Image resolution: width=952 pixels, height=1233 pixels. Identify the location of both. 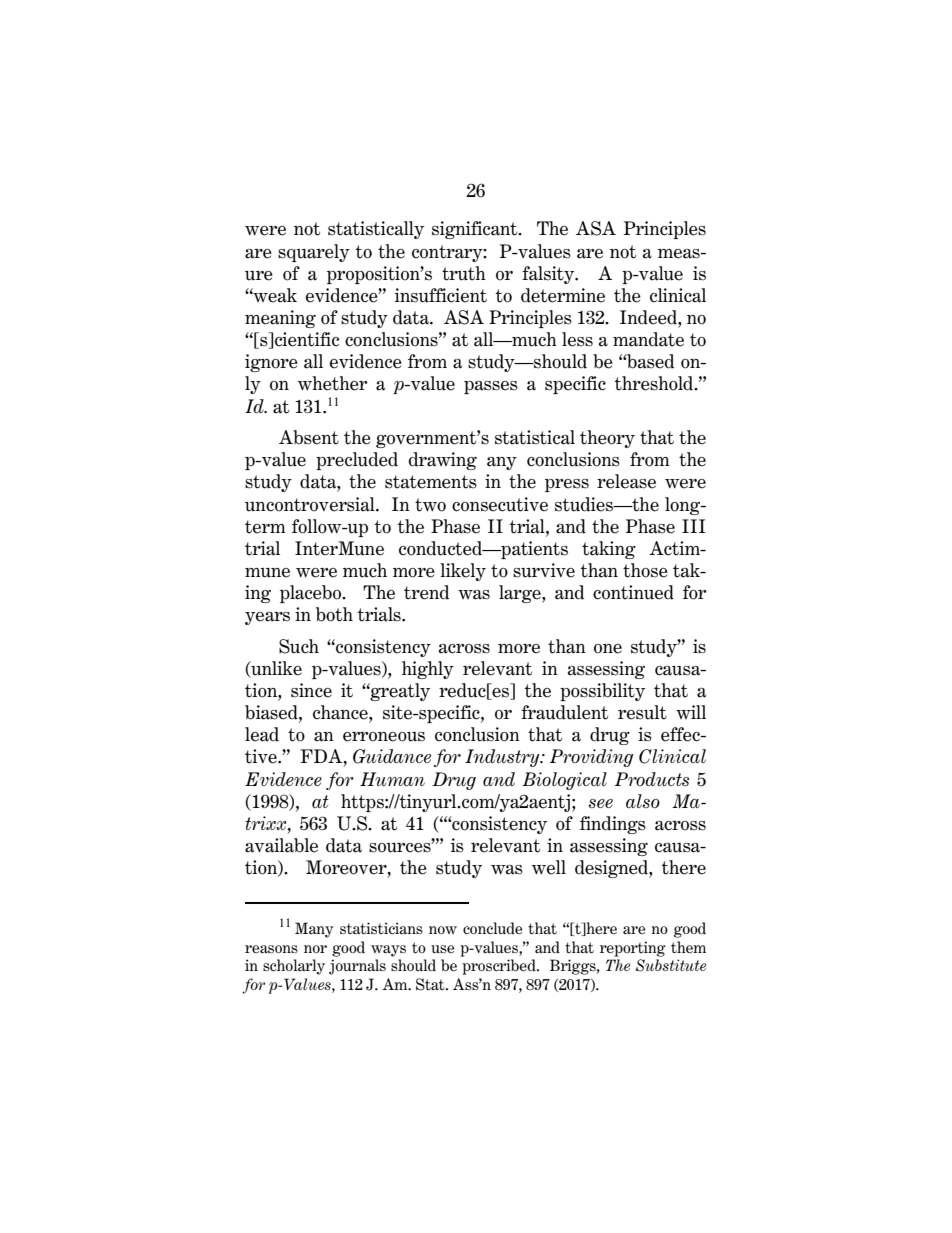
(334, 614).
